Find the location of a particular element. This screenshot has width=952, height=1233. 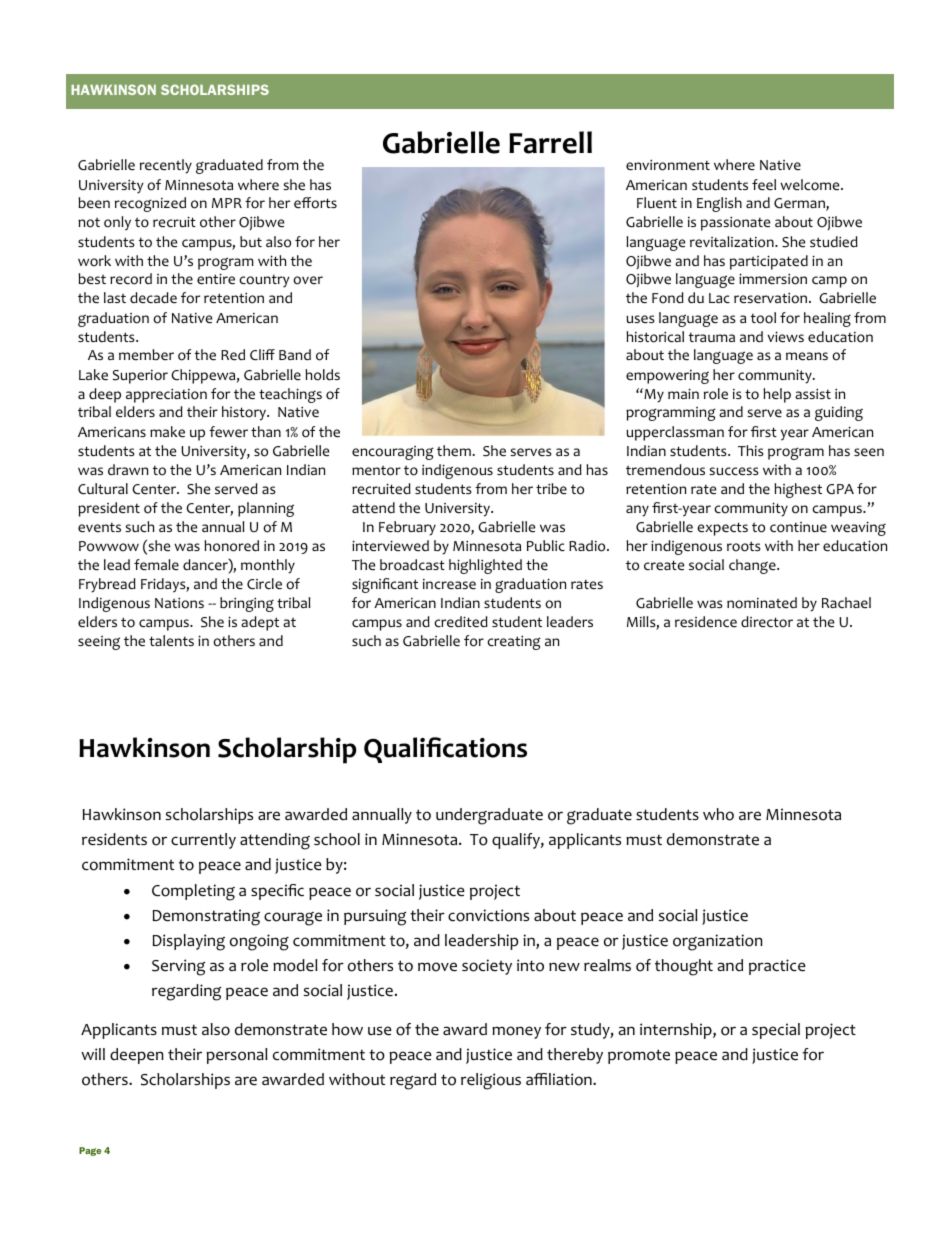

Qualifications is located at coordinates (445, 750).
